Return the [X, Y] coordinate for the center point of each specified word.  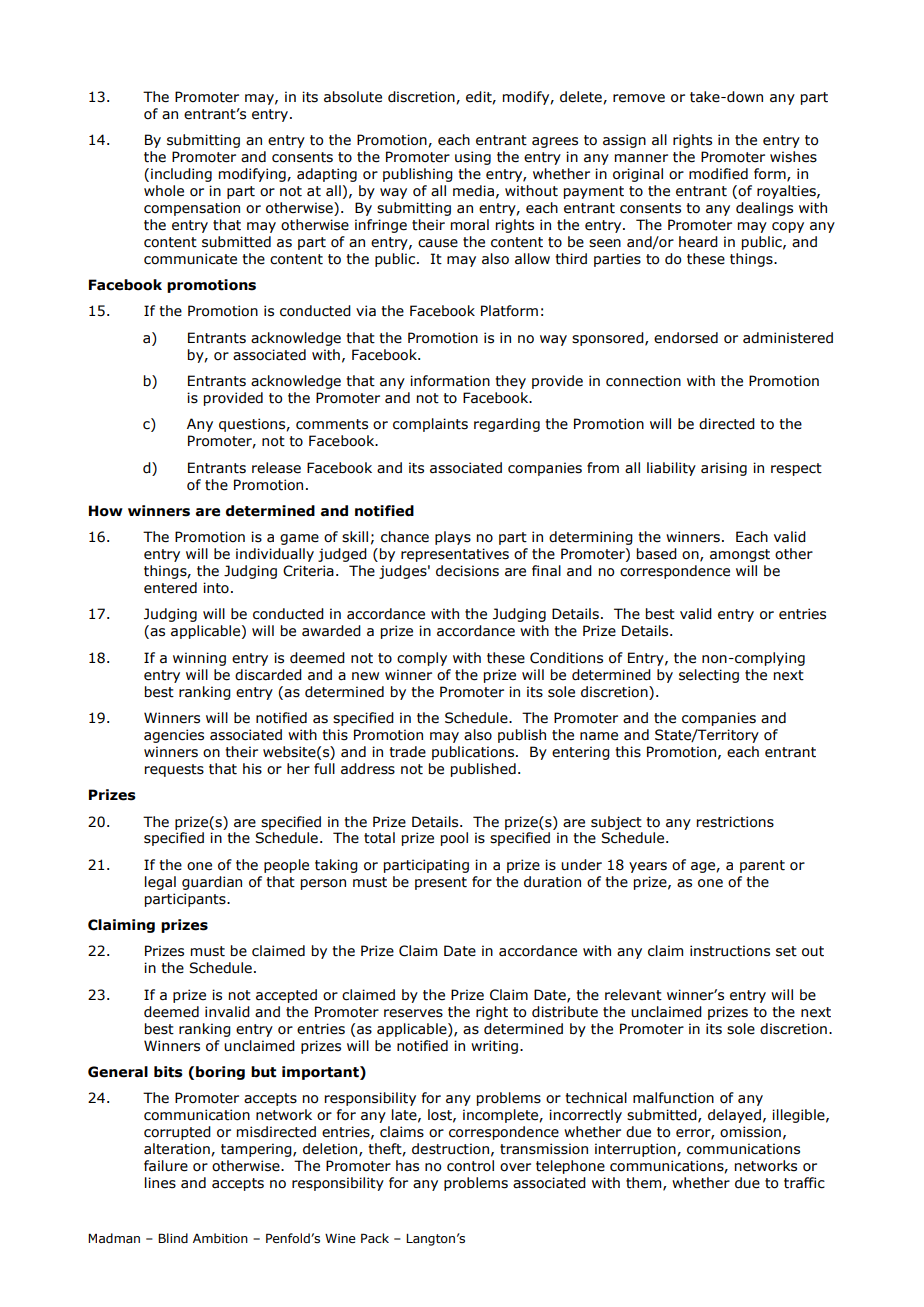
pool [454, 839]
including [181, 175]
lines [160, 1183]
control [470, 1166]
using [473, 158]
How [106, 511]
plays [453, 538]
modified [718, 174]
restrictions [735, 822]
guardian [212, 883]
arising [724, 469]
